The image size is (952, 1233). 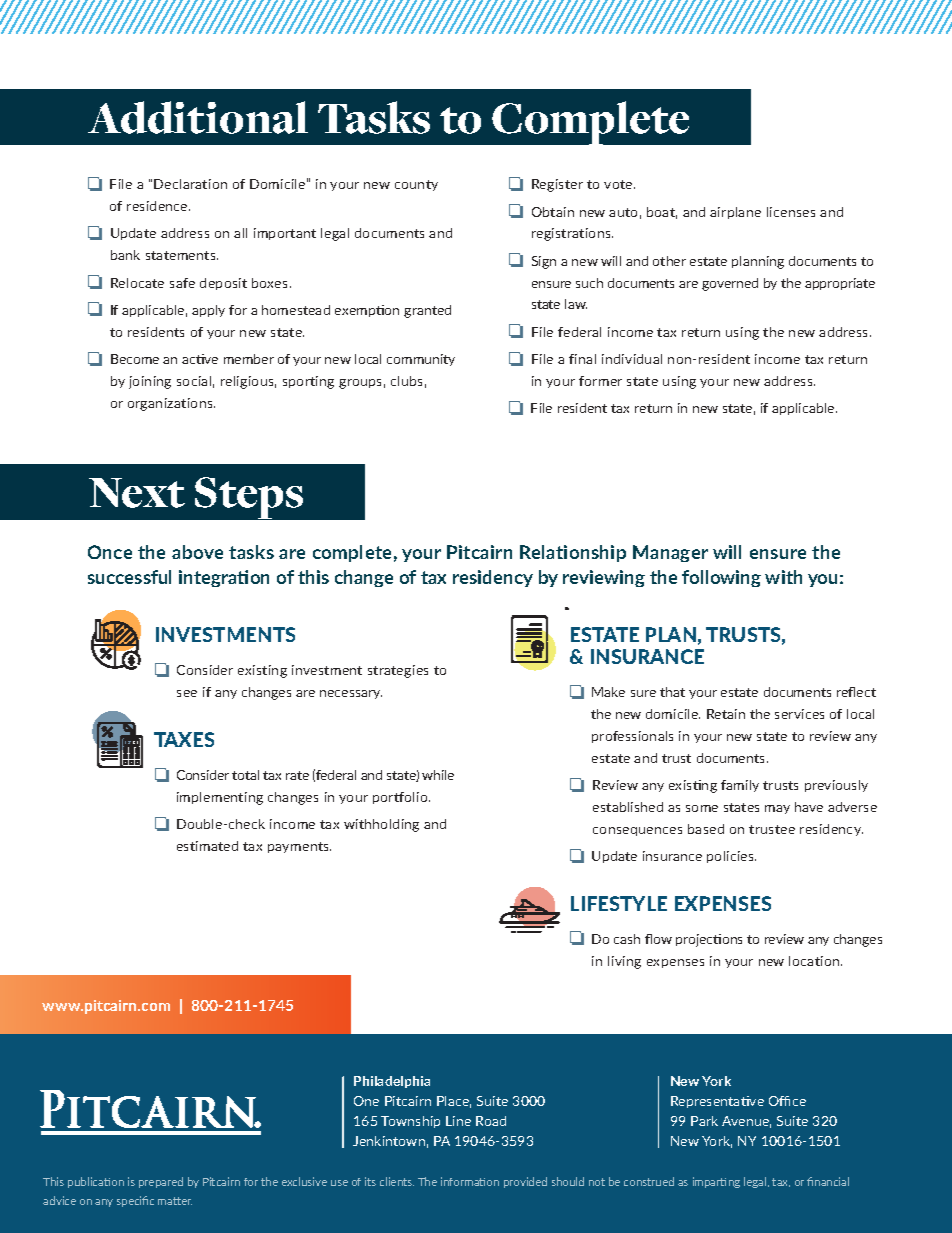 What do you see at coordinates (573, 553) in the document?
I see `Relationship` at bounding box center [573, 553].
